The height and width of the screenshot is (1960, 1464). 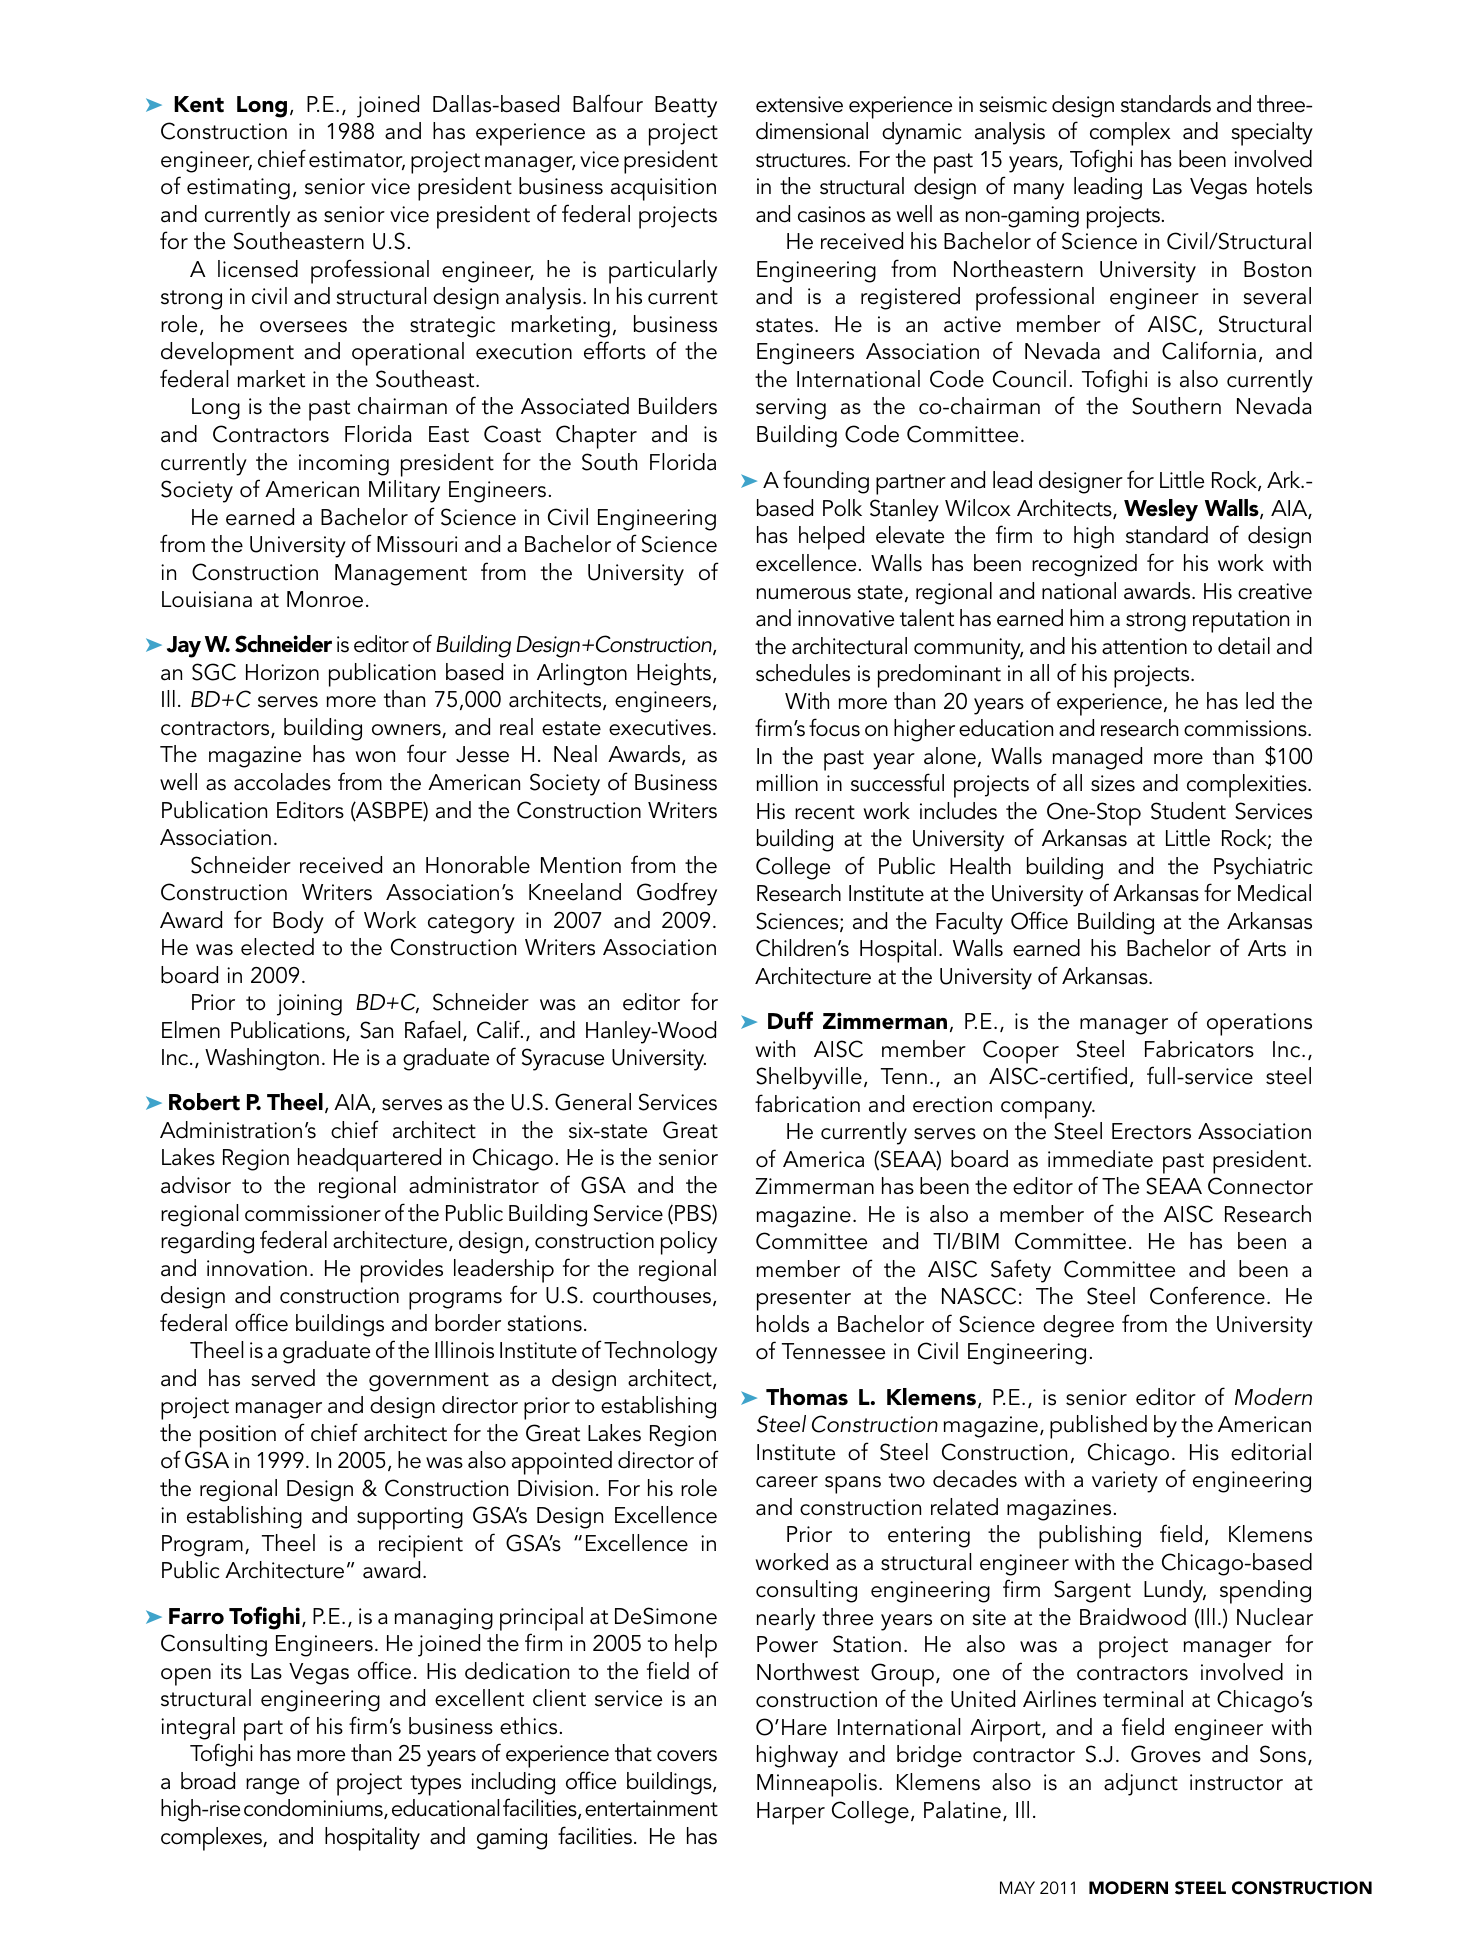 I want to click on Fabricators, so click(x=1199, y=1049).
